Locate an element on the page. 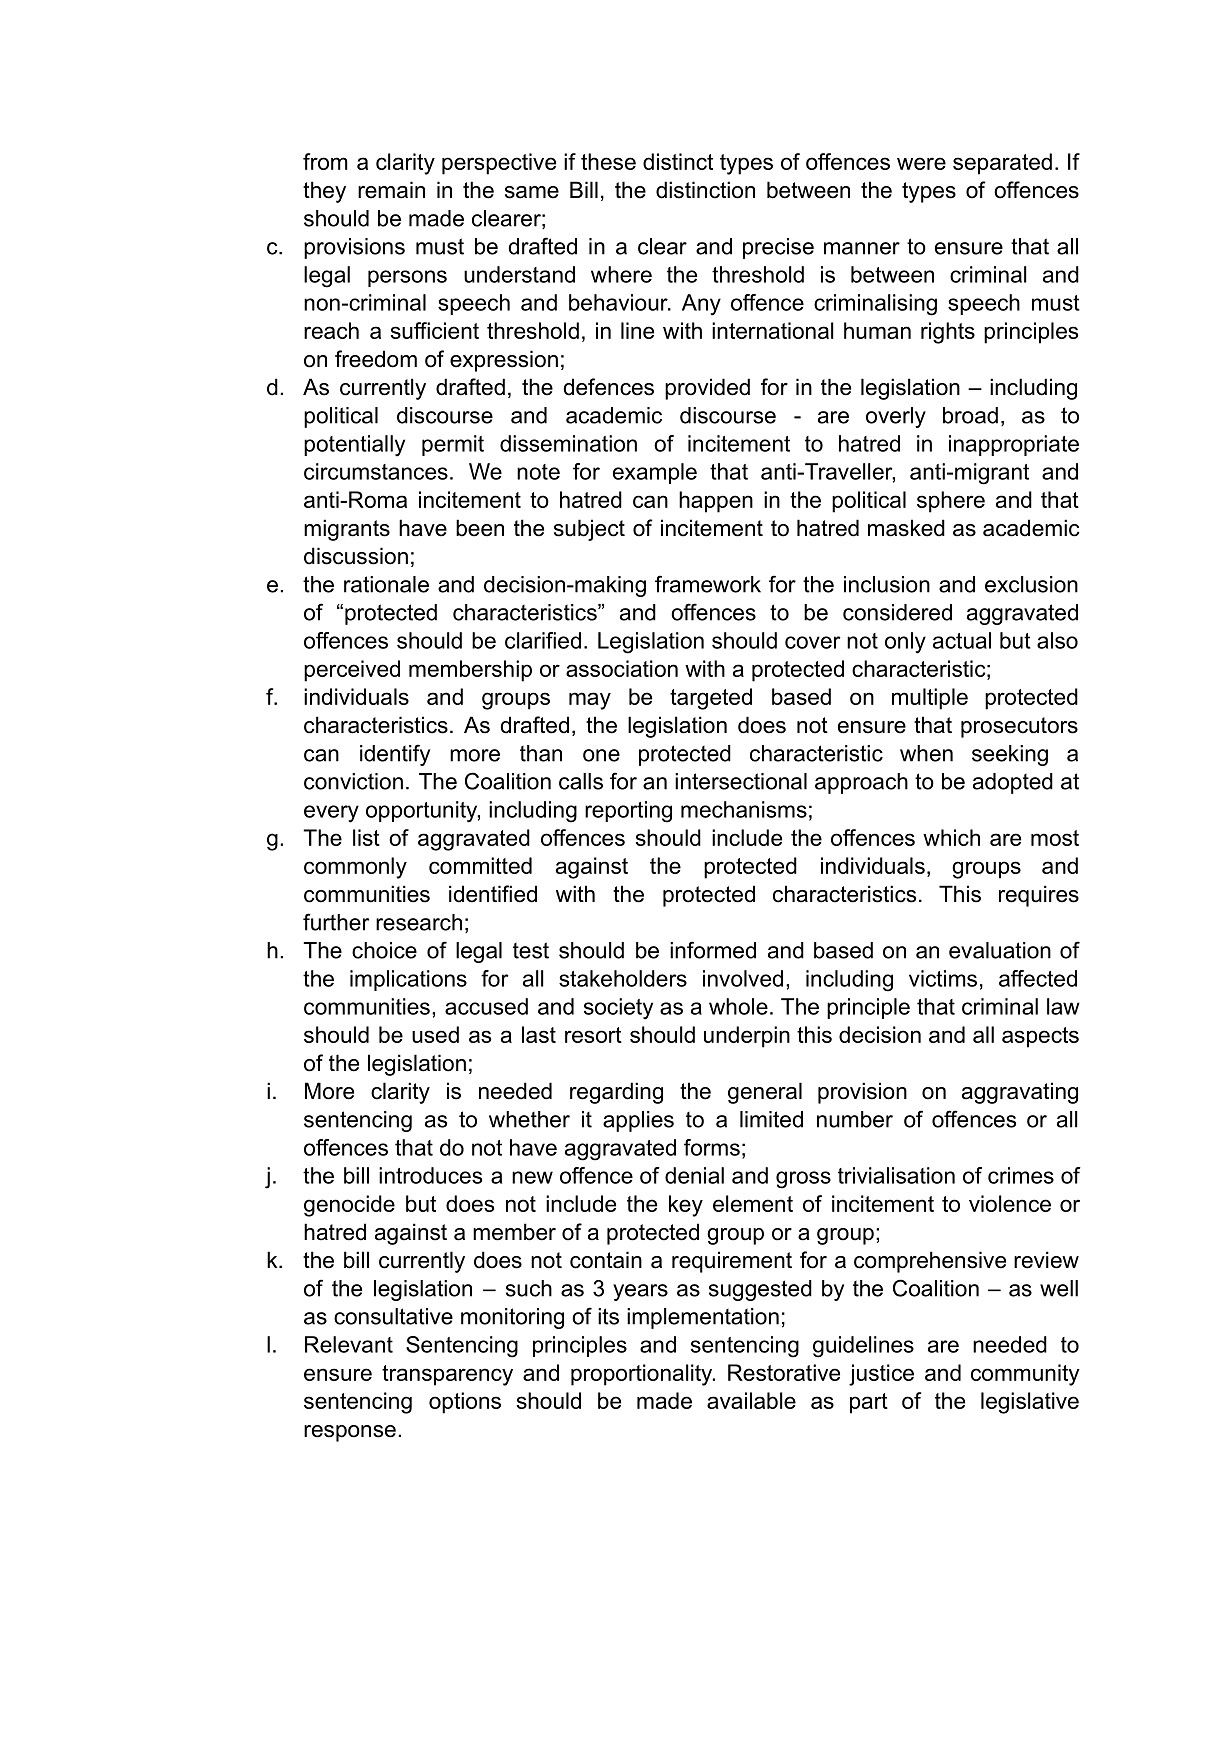 This document has height=1737, width=1230. intersectional is located at coordinates (741, 781).
